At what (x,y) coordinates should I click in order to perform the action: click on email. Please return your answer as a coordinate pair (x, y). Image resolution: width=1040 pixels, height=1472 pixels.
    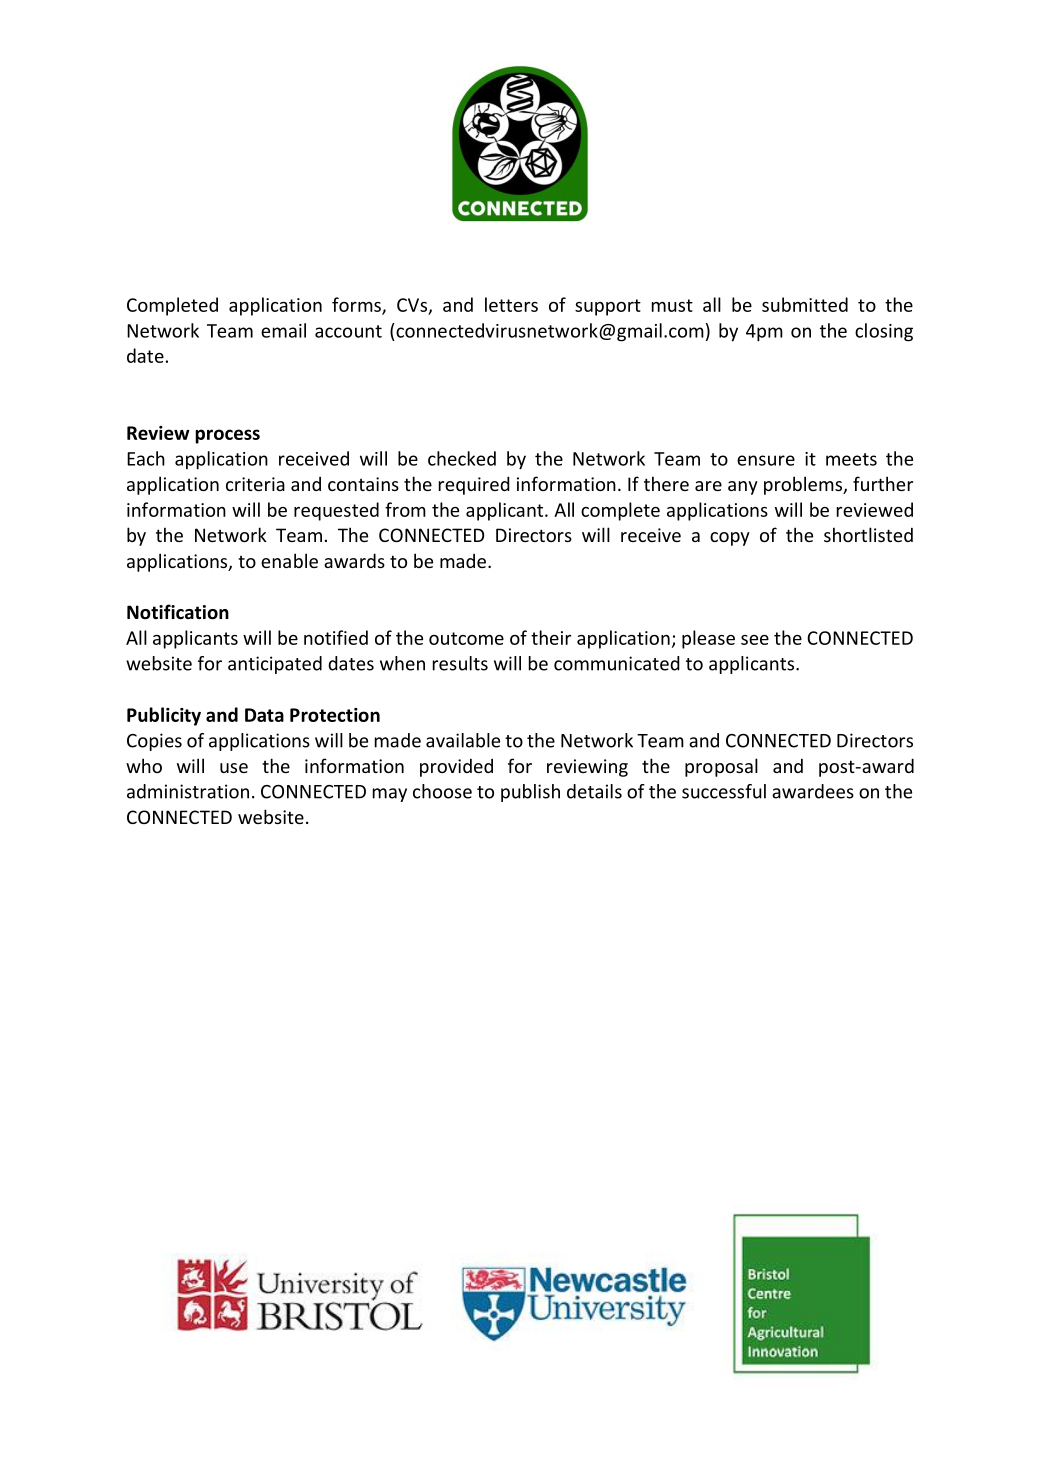
    Looking at the image, I should click on (283, 330).
